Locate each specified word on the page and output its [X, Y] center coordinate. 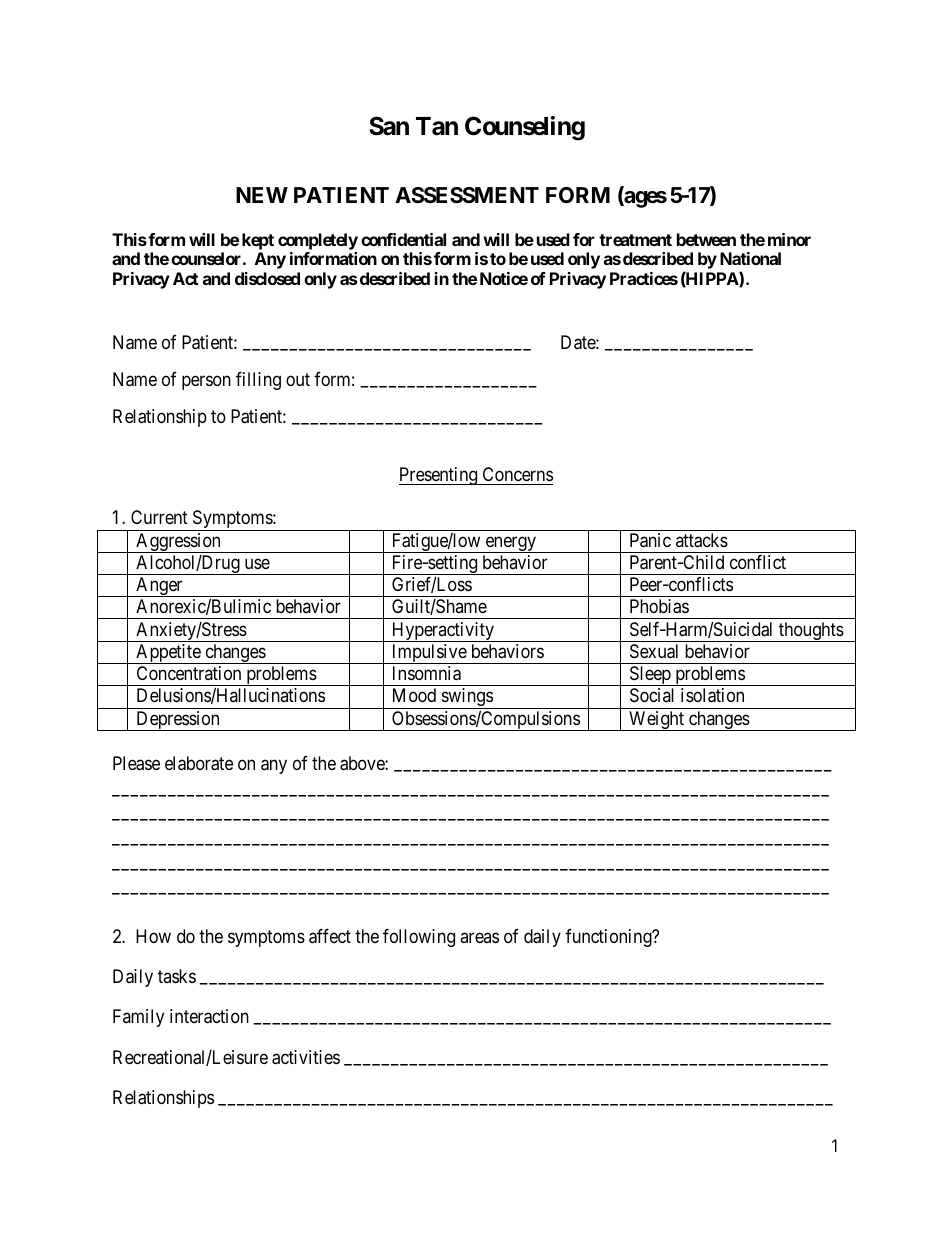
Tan [437, 126]
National [750, 258]
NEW [262, 195]
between [706, 239]
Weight [656, 721]
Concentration [189, 673]
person [206, 382]
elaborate [199, 763]
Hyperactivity [443, 632]
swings [466, 698]
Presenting [439, 476]
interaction [209, 1016]
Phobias [659, 606]
